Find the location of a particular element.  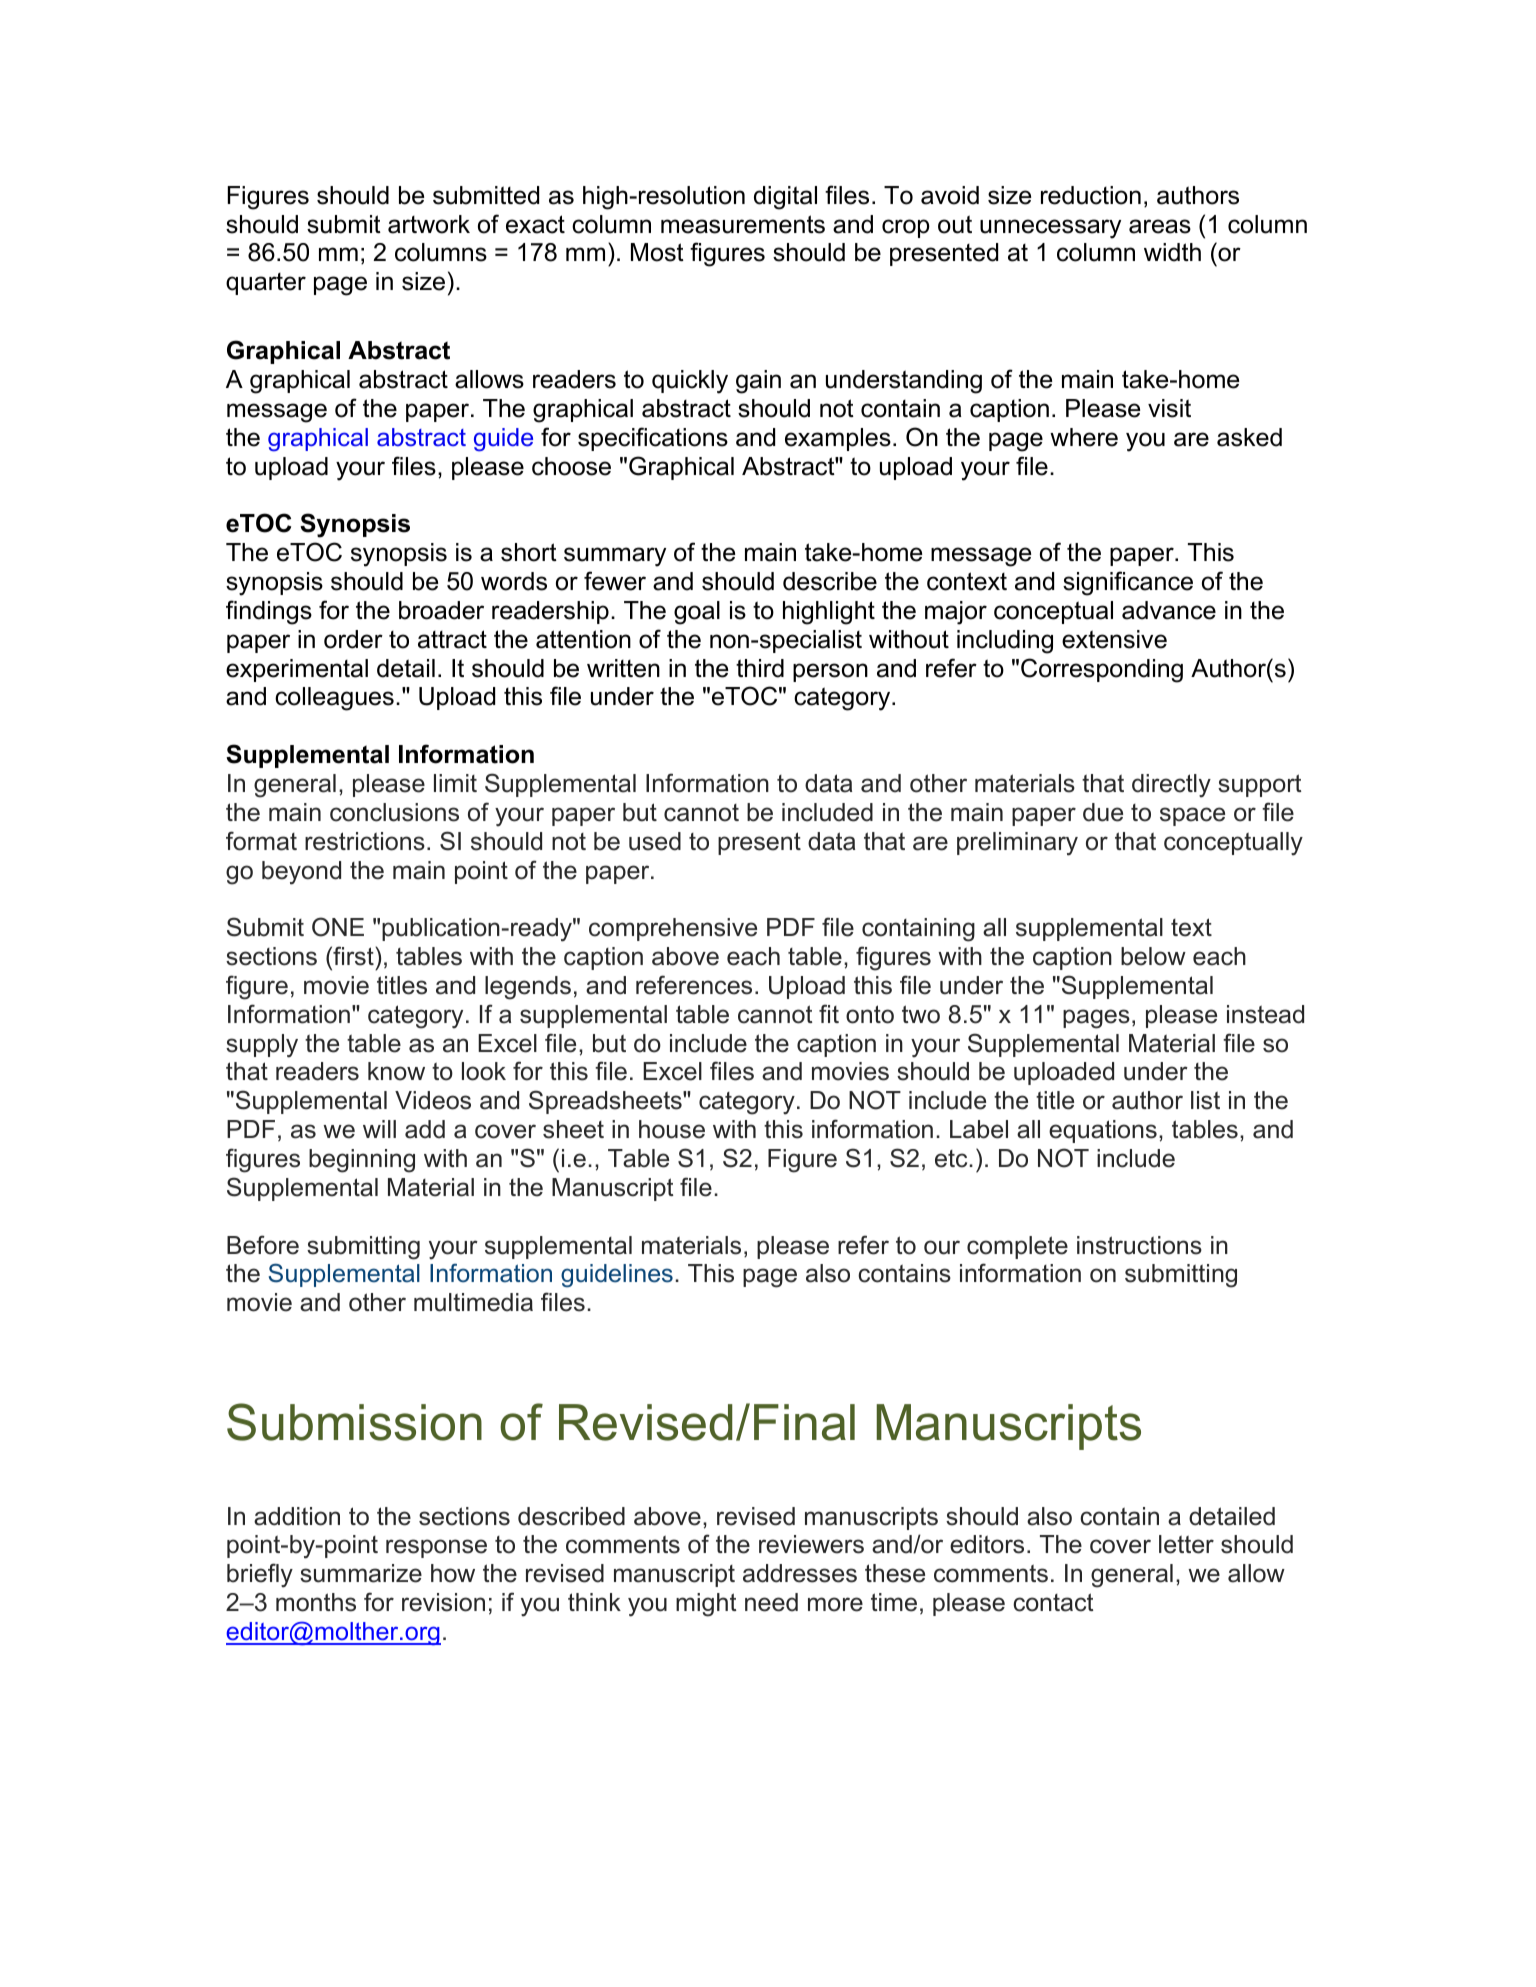

fit is located at coordinates (829, 1013).
